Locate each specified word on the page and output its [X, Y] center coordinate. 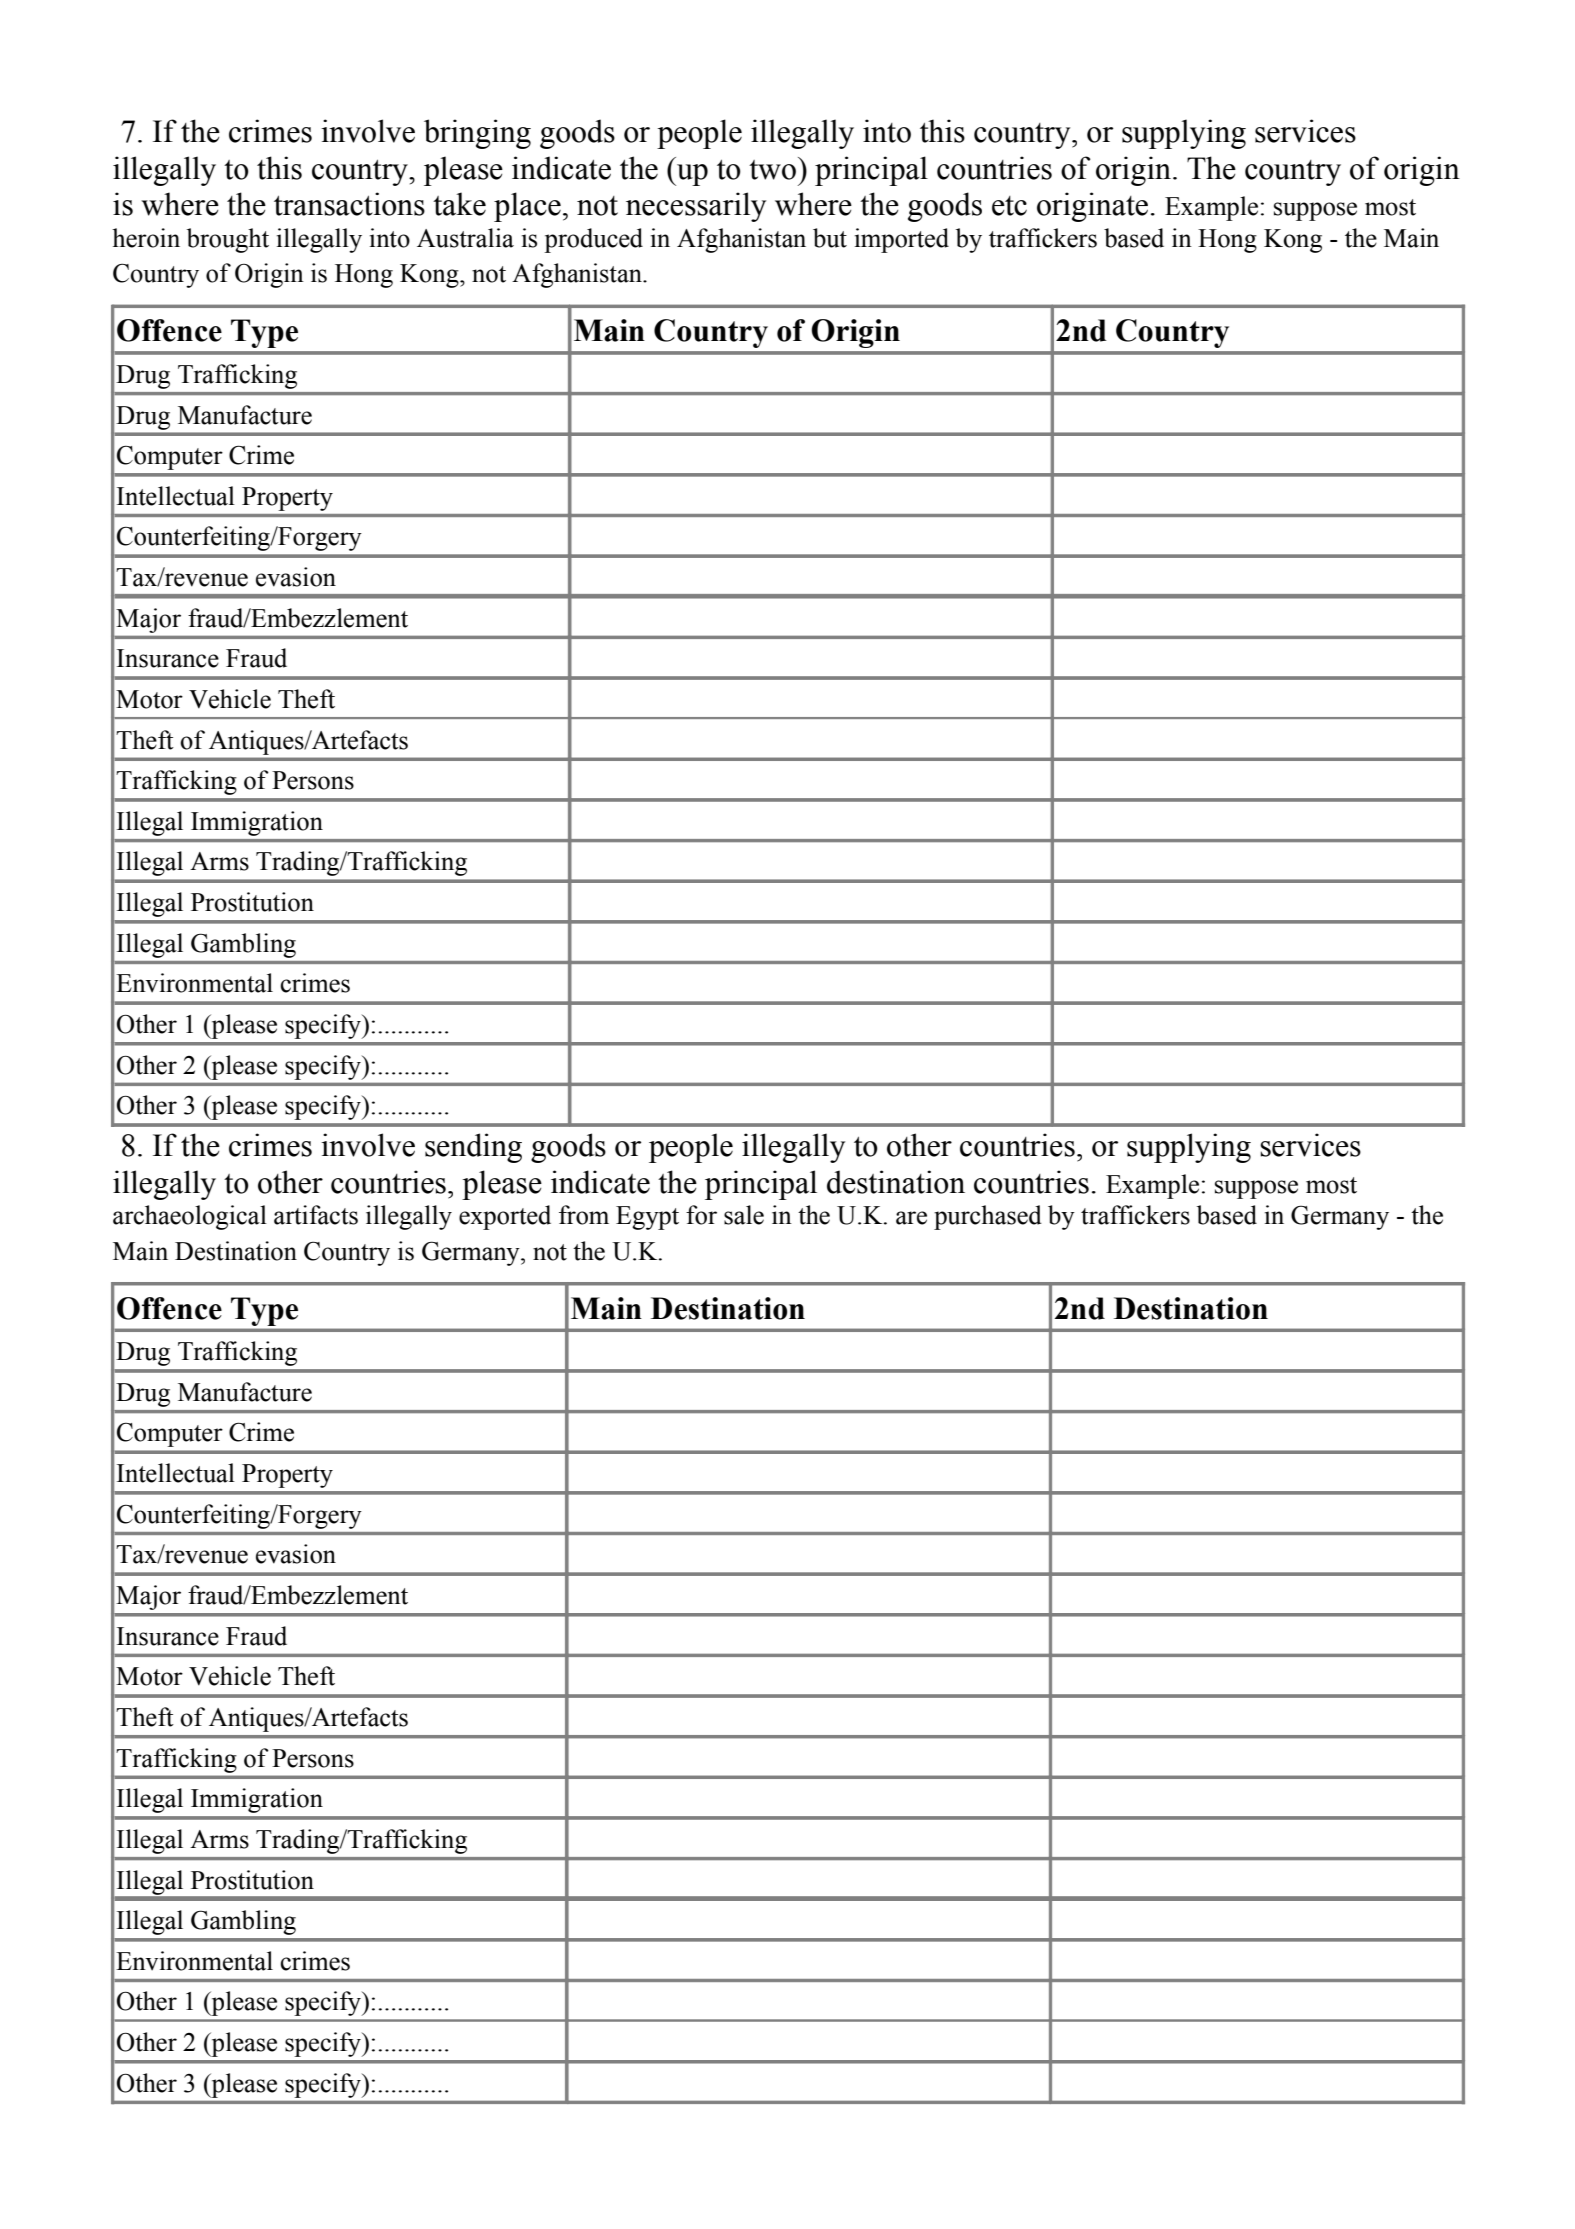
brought [228, 240]
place [527, 207]
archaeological [190, 1217]
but [830, 238]
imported [902, 240]
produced [593, 240]
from [584, 1215]
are [911, 1218]
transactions [349, 204]
